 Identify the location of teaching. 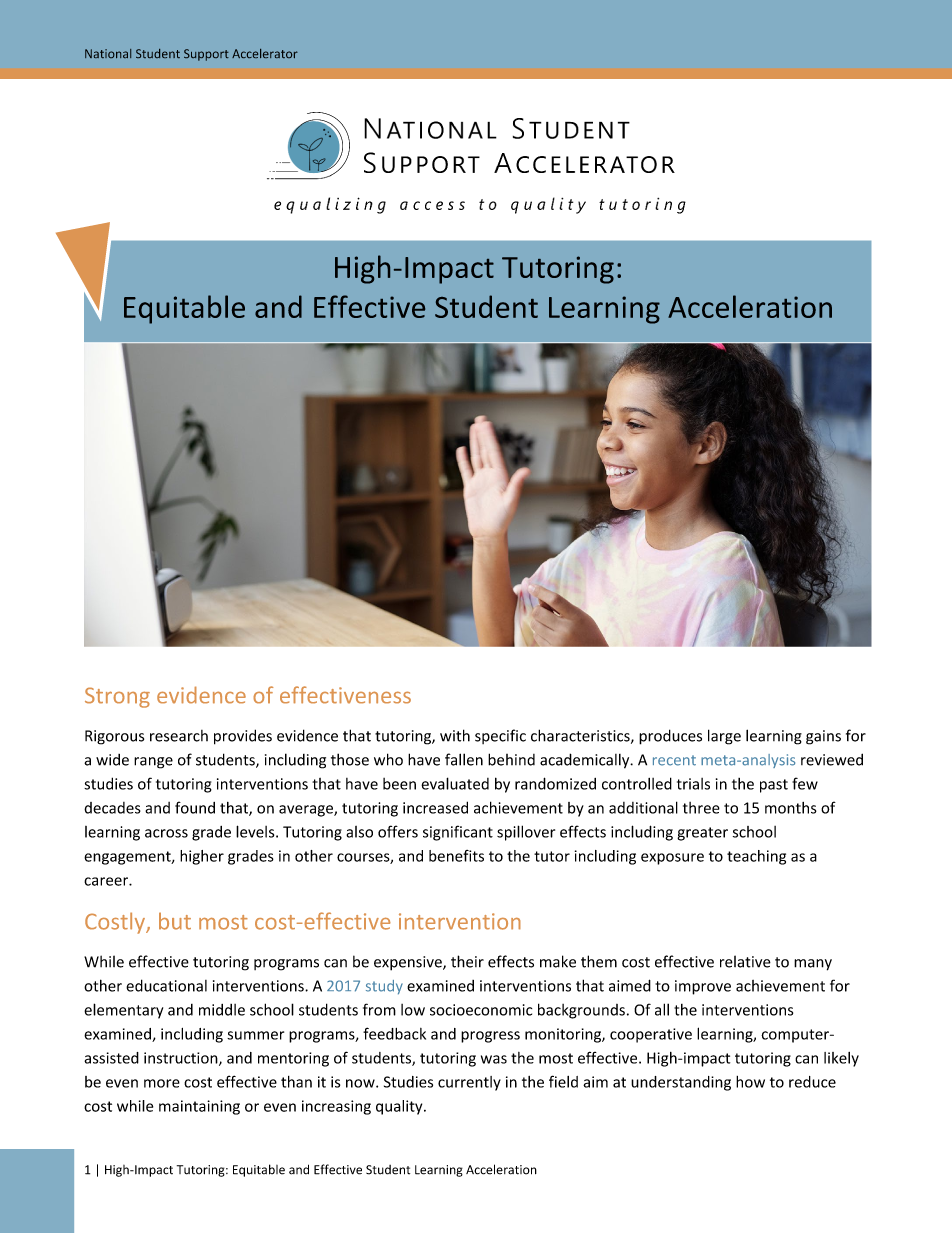
(756, 857).
